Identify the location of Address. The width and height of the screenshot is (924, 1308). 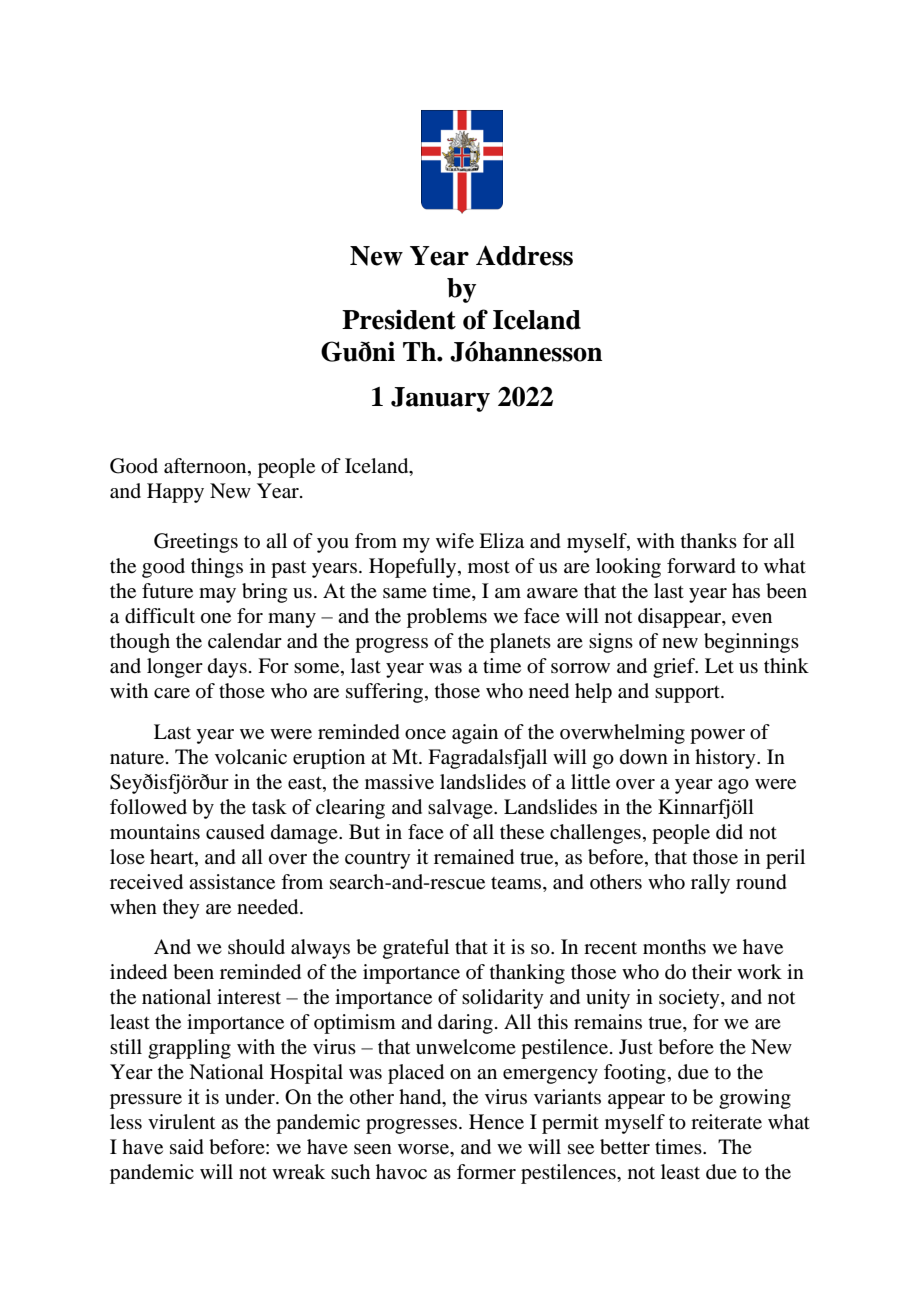
(524, 255).
